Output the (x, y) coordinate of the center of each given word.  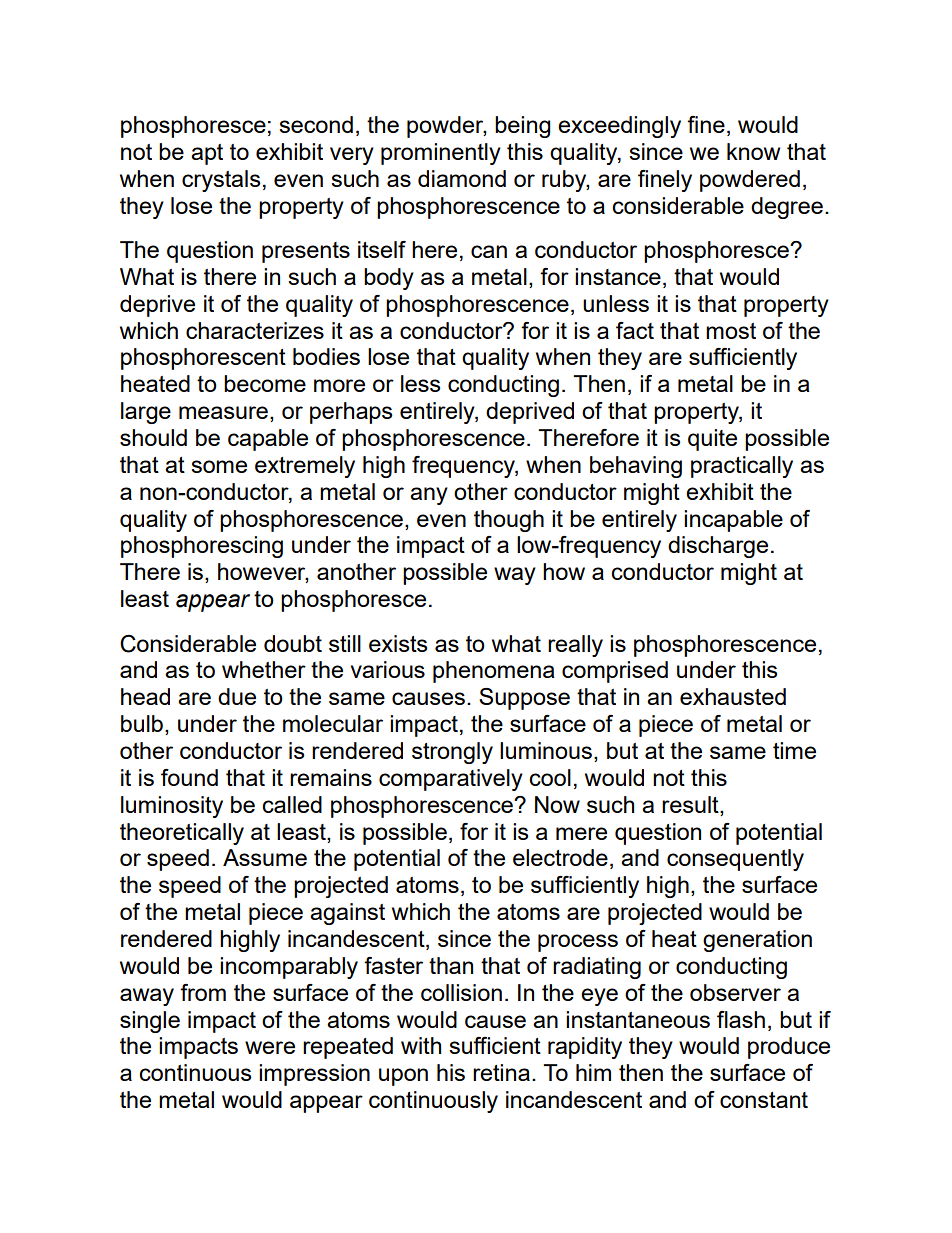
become (265, 383)
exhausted (733, 696)
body (389, 279)
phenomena (494, 672)
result (691, 804)
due (237, 696)
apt (207, 154)
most (731, 331)
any (429, 496)
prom (406, 156)
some (219, 466)
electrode (560, 857)
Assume (265, 857)
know (753, 151)
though (509, 521)
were (270, 1047)
